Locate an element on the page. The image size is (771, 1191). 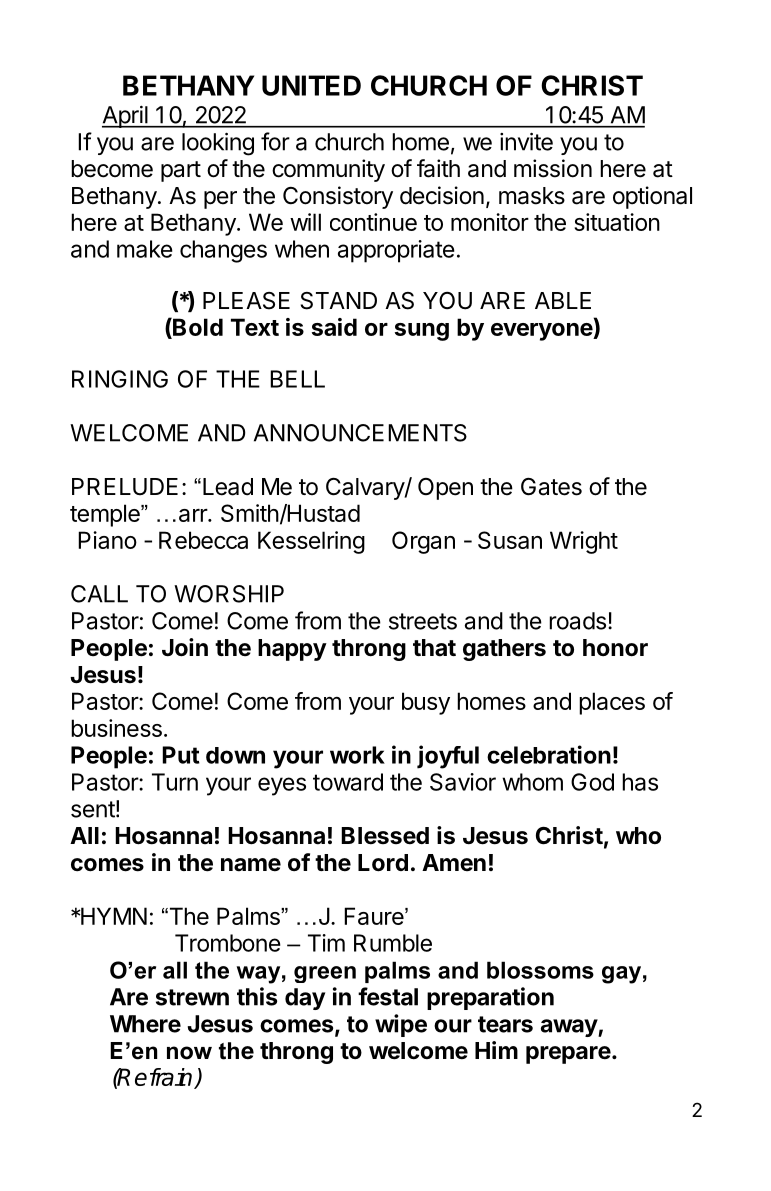
RINGING is located at coordinates (120, 379).
